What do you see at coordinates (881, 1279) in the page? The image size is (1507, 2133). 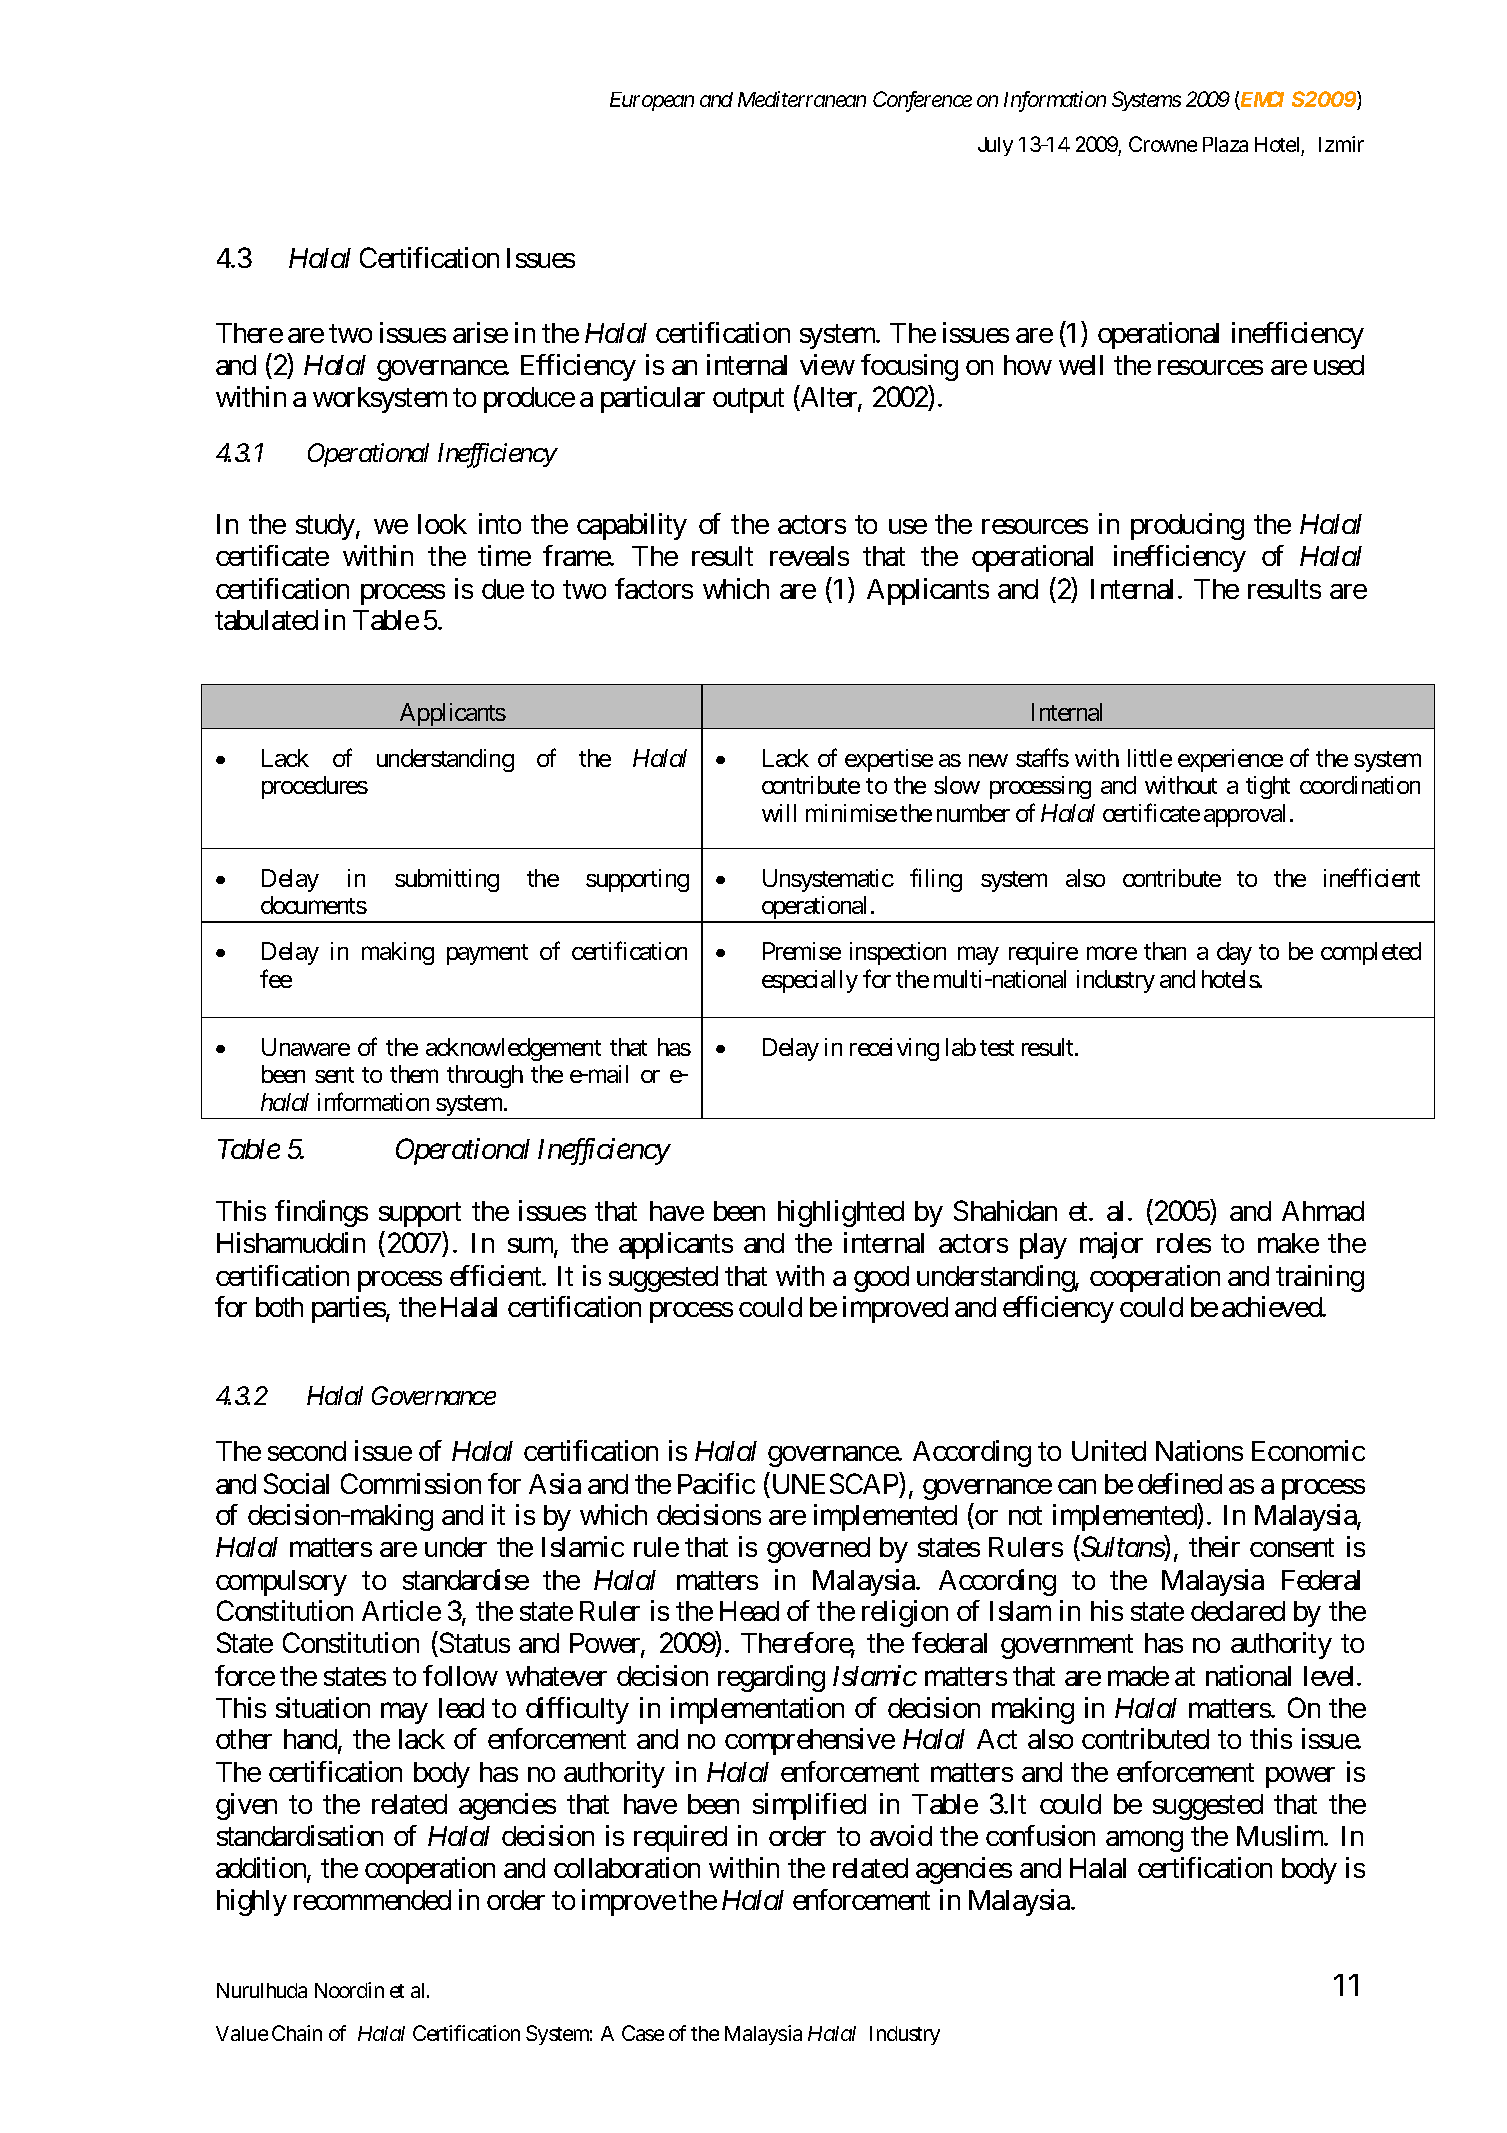 I see `good` at bounding box center [881, 1279].
